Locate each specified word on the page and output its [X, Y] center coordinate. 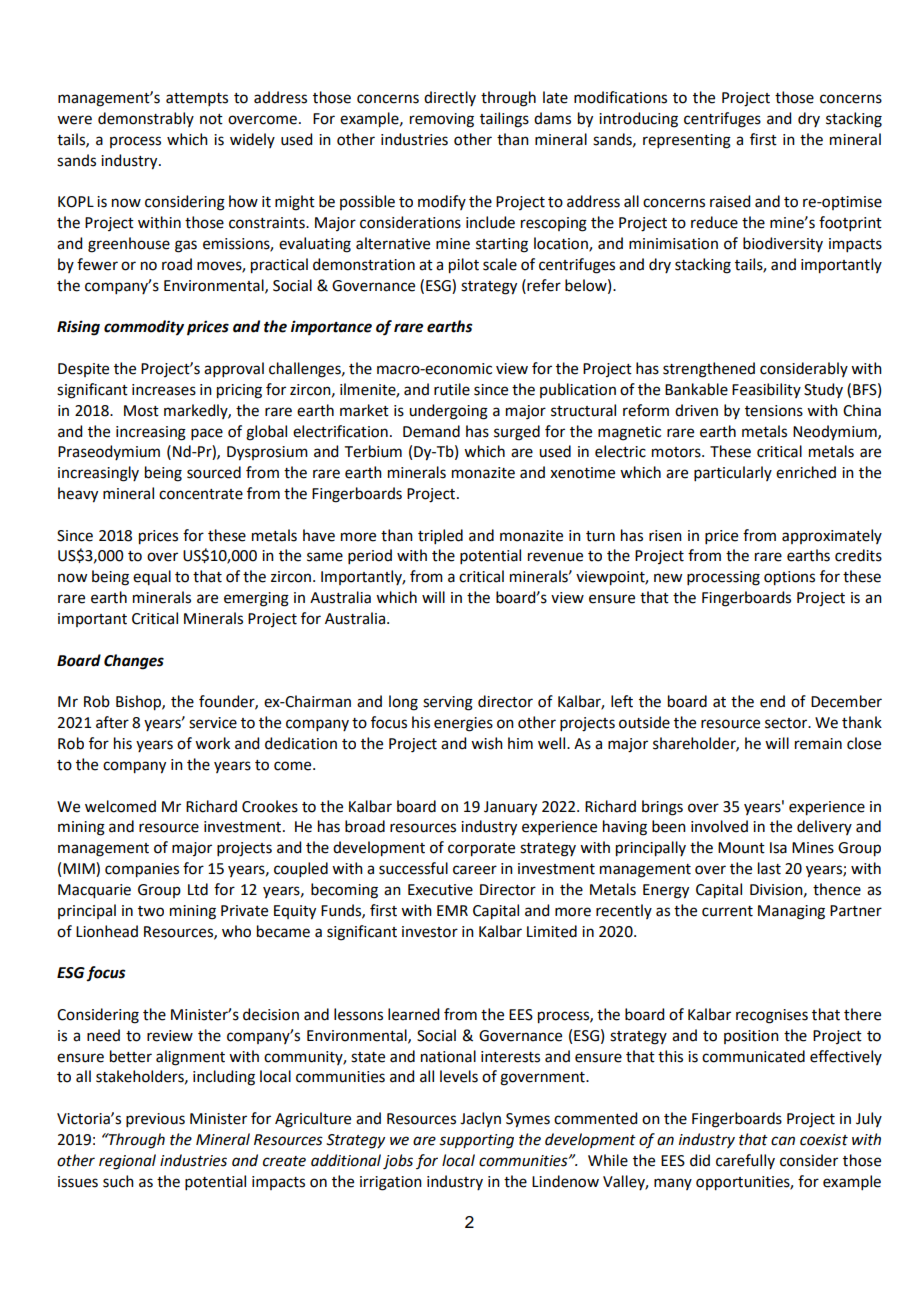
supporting [476, 1141]
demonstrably [146, 119]
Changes [134, 662]
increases [164, 390]
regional [127, 1162]
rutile [452, 389]
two [151, 911]
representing [687, 141]
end [772, 701]
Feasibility [766, 390]
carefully [745, 1161]
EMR [452, 910]
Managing [791, 912]
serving [448, 703]
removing [442, 120]
